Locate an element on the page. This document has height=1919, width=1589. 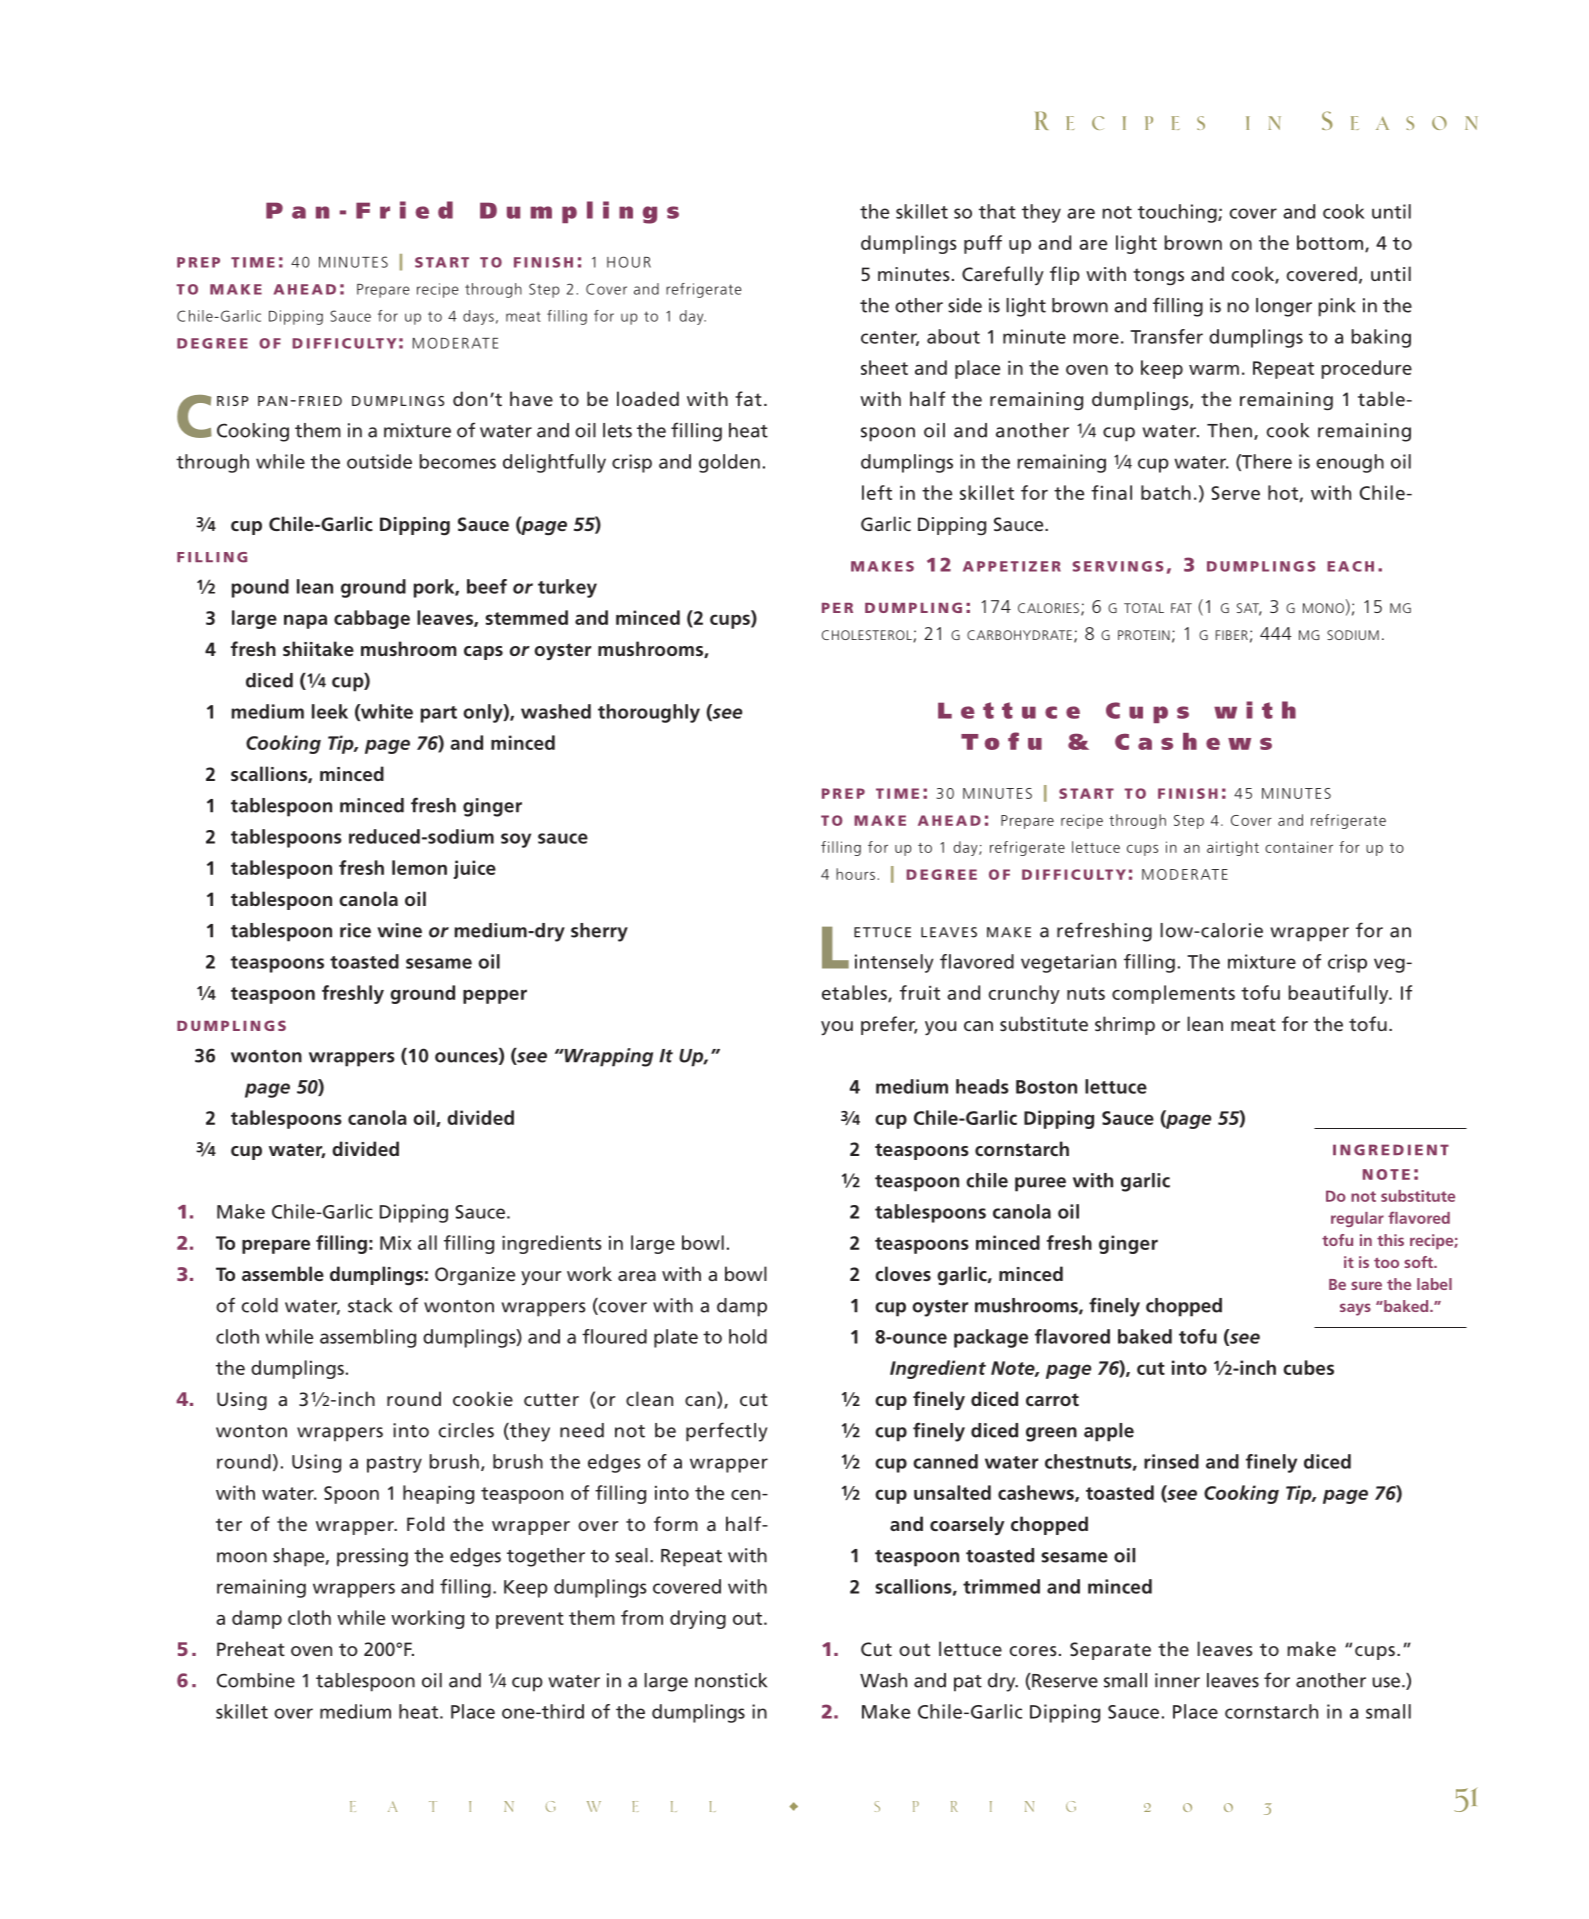
nonstick is located at coordinates (731, 1680).
